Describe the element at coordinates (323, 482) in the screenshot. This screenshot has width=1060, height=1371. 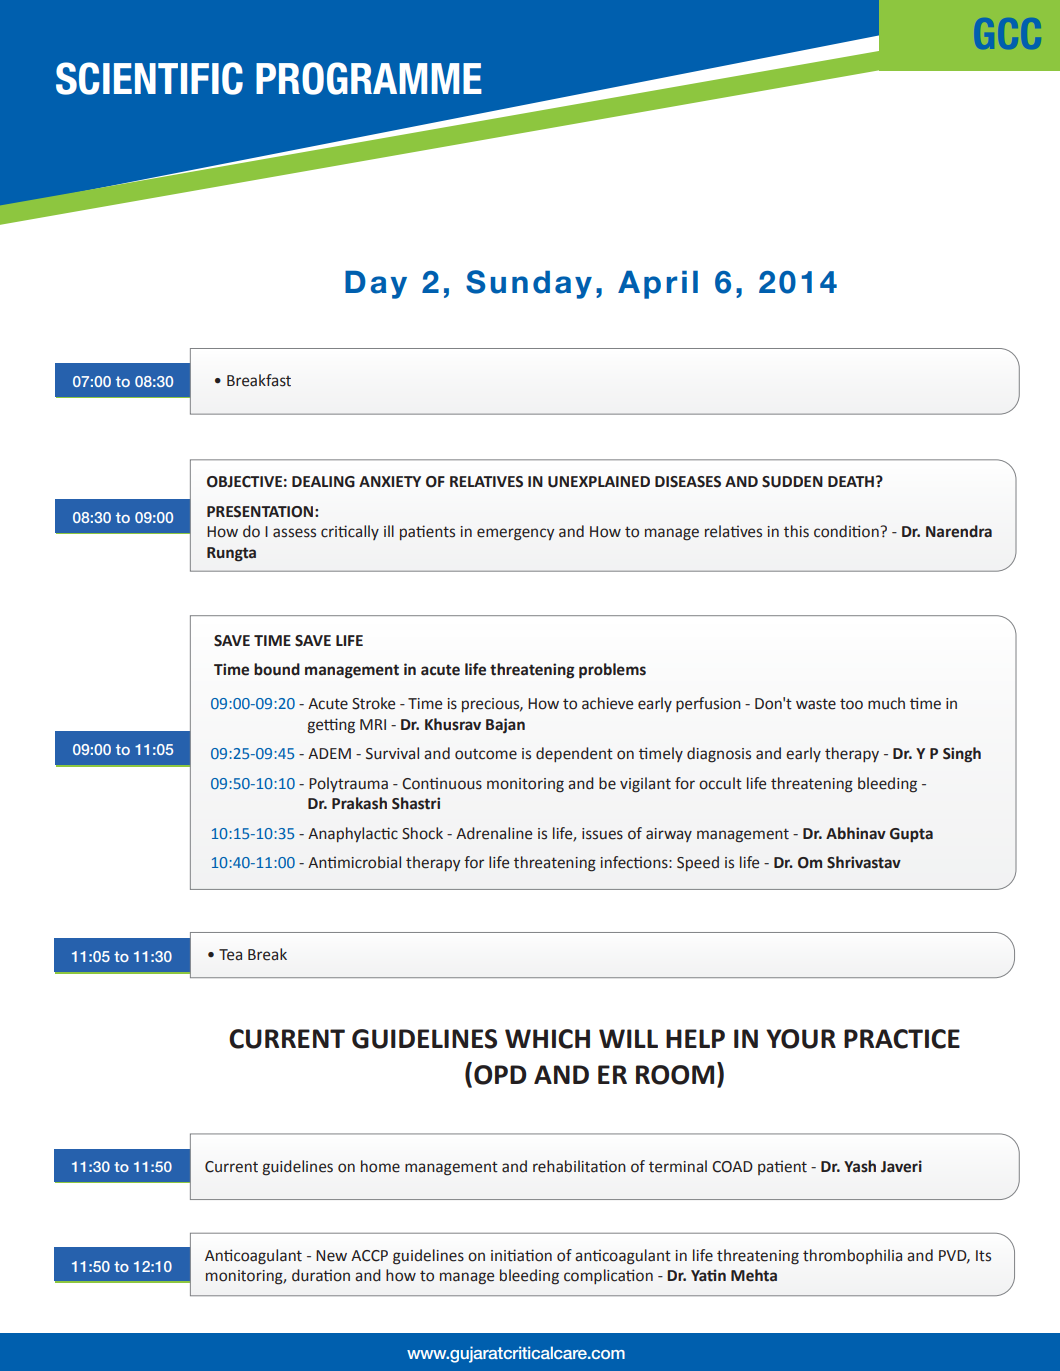
I see `DEALING` at that location.
